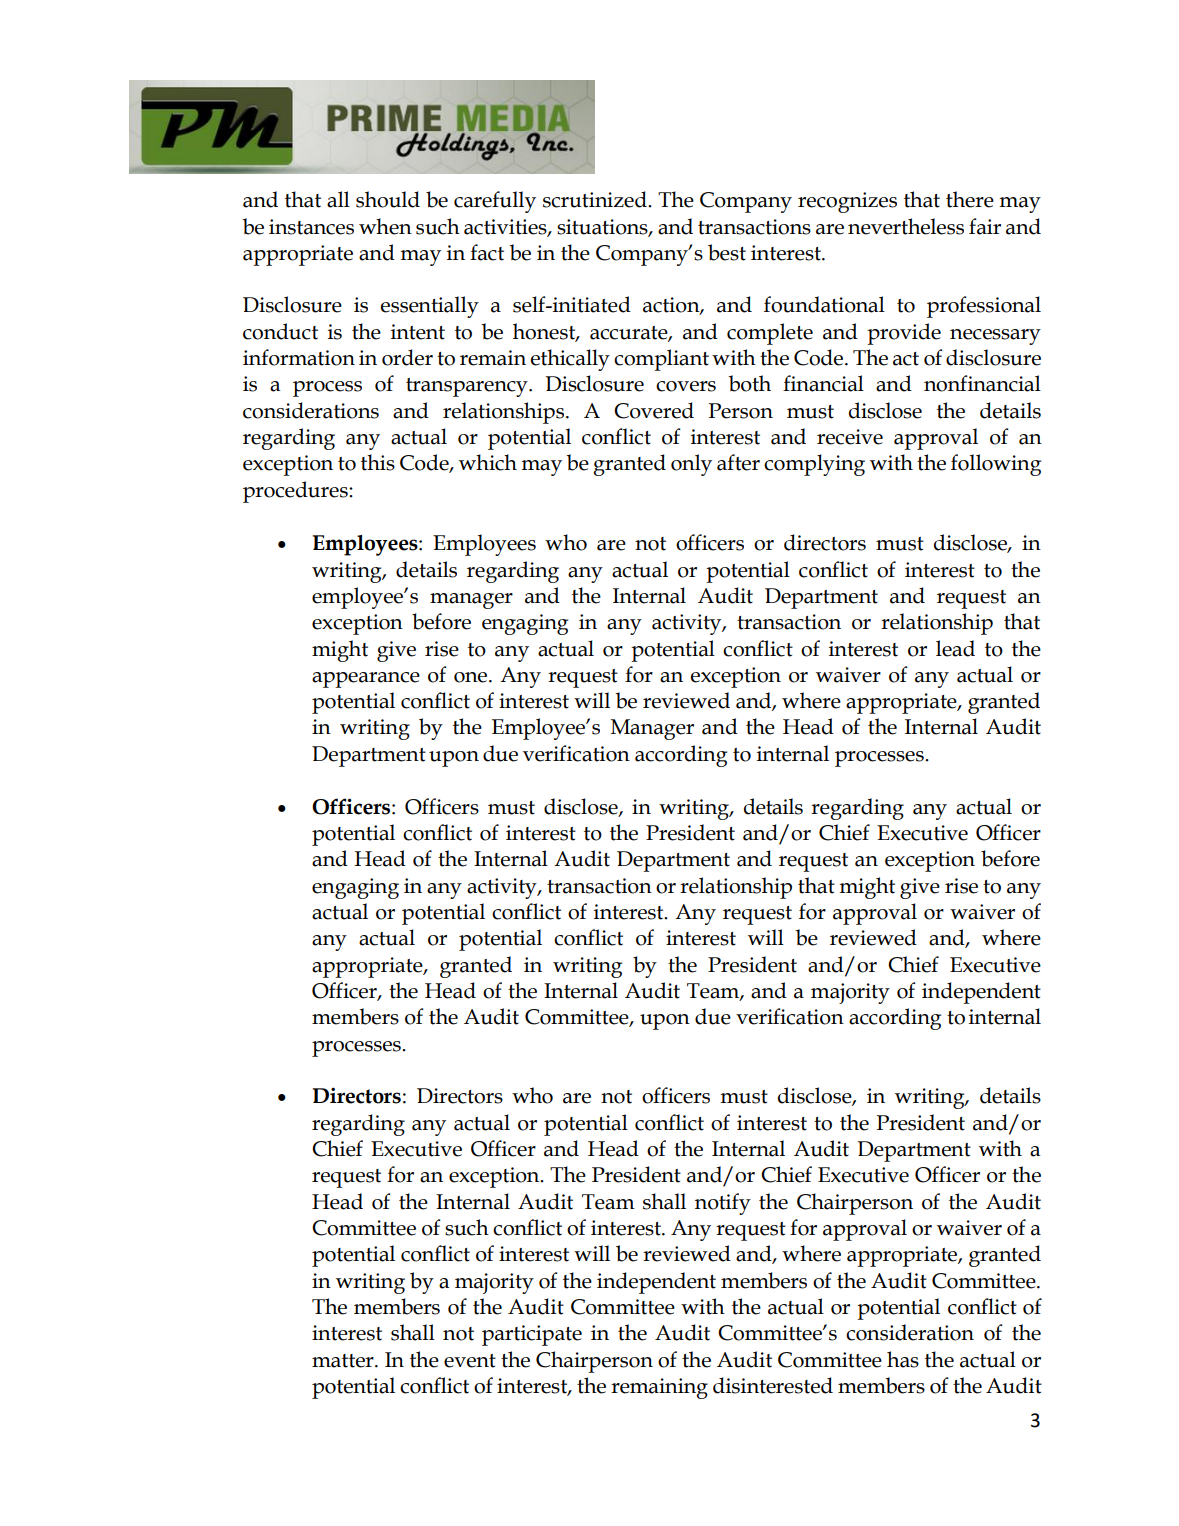 This page has width=1179, height=1526. Describe the element at coordinates (532, 1335) in the page. I see `participate` at that location.
